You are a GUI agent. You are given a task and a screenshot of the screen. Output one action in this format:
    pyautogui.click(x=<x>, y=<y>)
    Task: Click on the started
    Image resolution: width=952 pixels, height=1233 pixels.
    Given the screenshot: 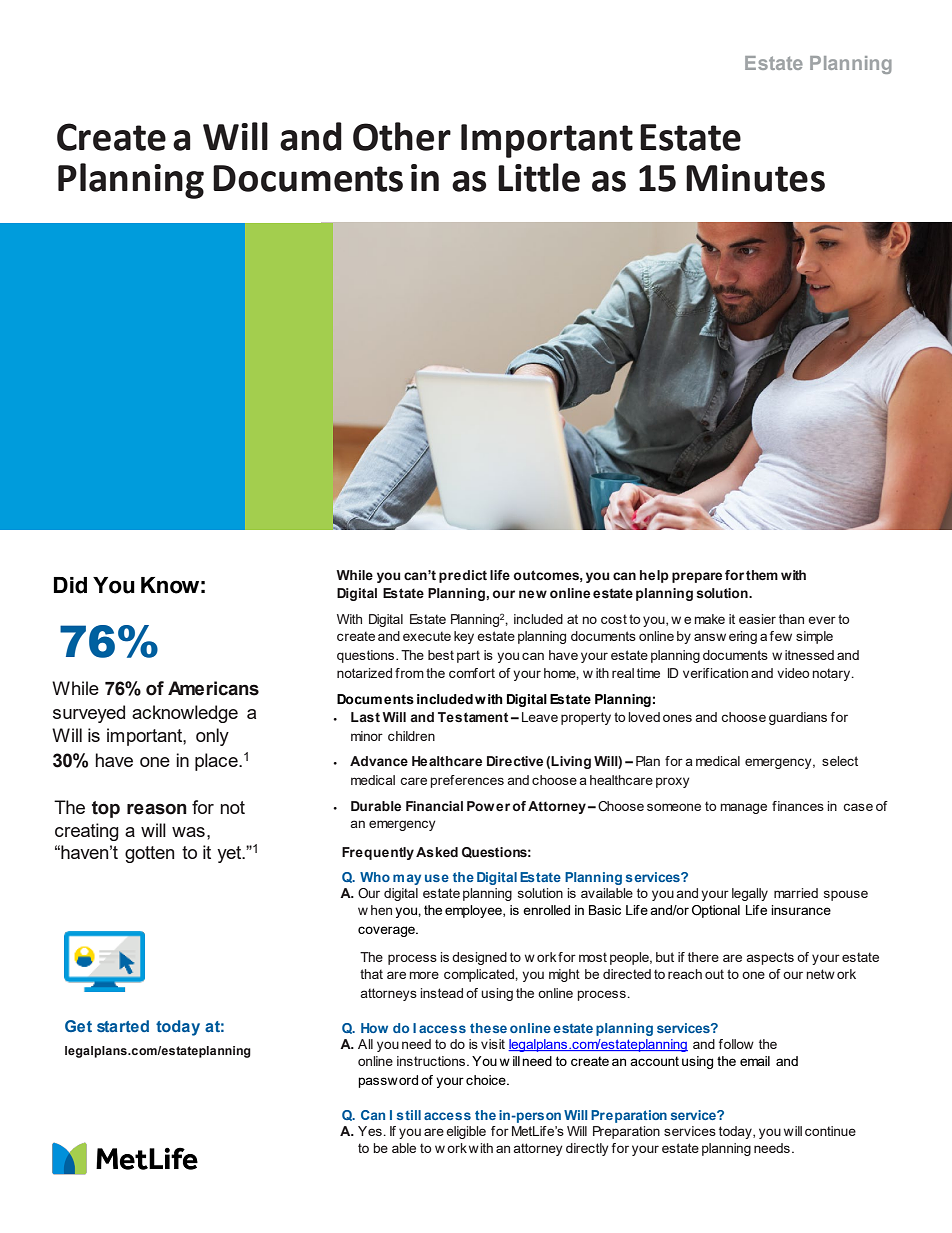 What is the action you would take?
    pyautogui.click(x=123, y=1026)
